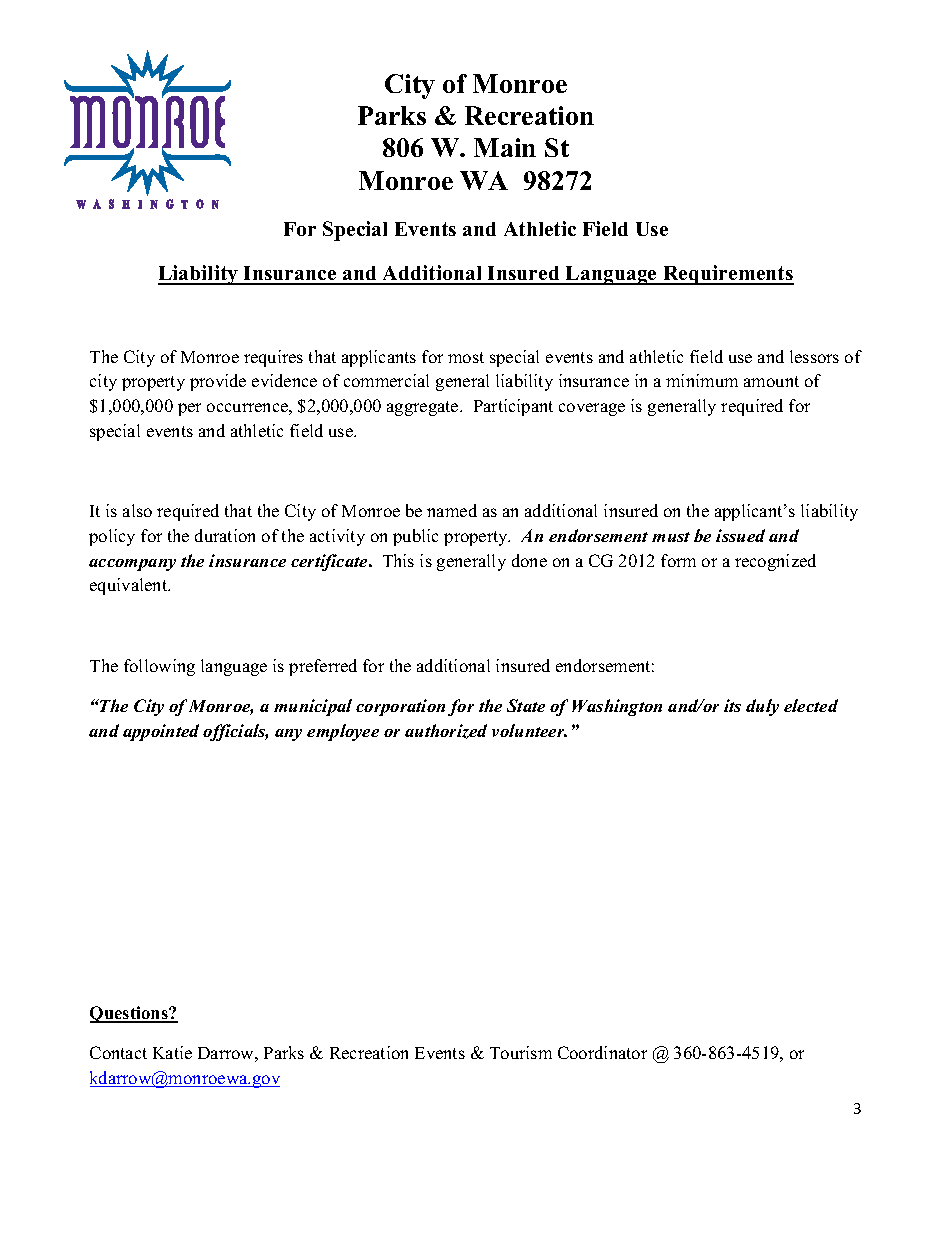  What do you see at coordinates (602, 1052) in the document?
I see `Coordinator` at bounding box center [602, 1052].
